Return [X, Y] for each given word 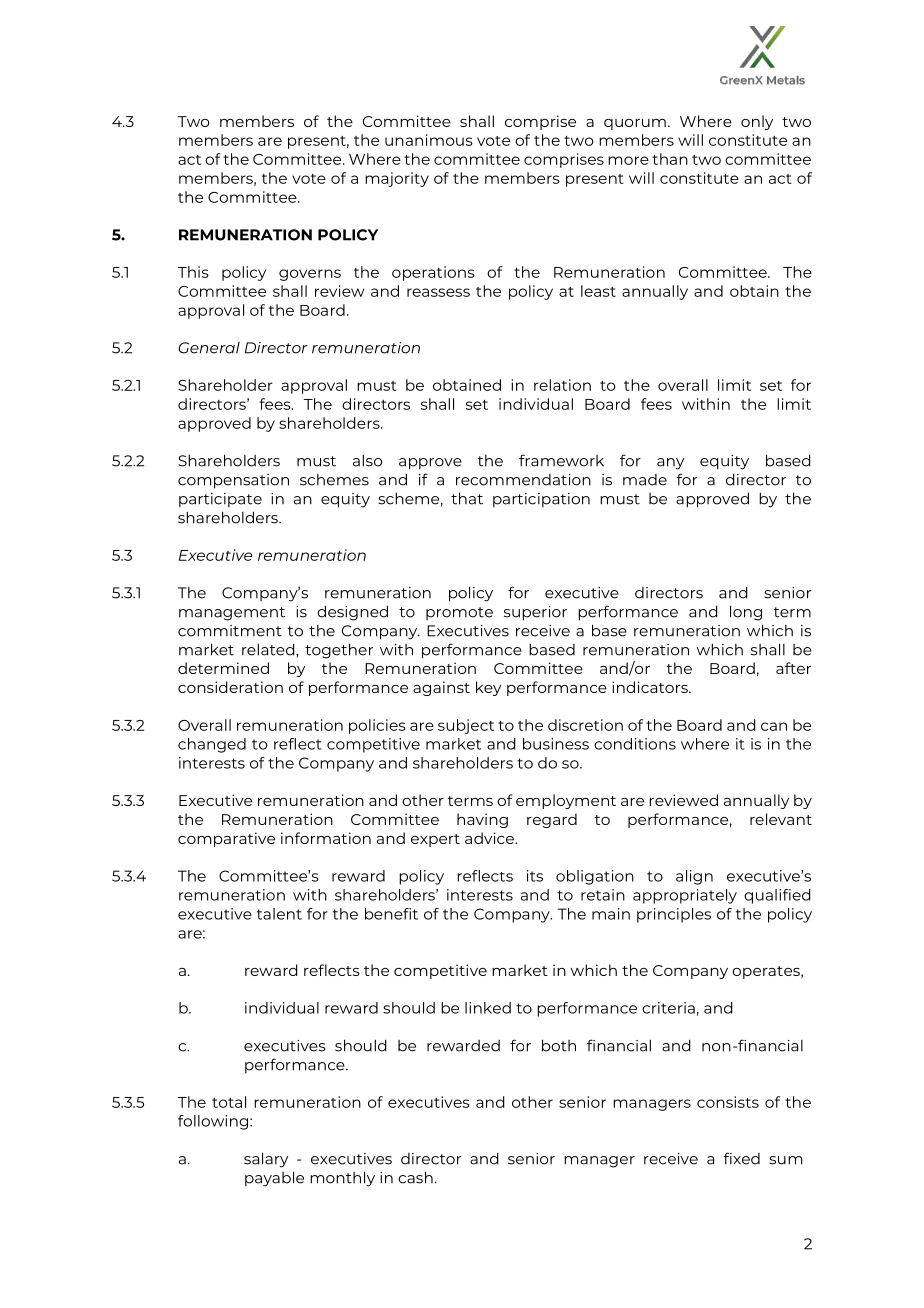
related [269, 649]
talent [279, 914]
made [645, 480]
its [535, 876]
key [488, 688]
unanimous [429, 140]
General [209, 348]
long [746, 613]
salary [266, 1160]
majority [397, 179]
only [757, 122]
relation [562, 385]
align [694, 877]
